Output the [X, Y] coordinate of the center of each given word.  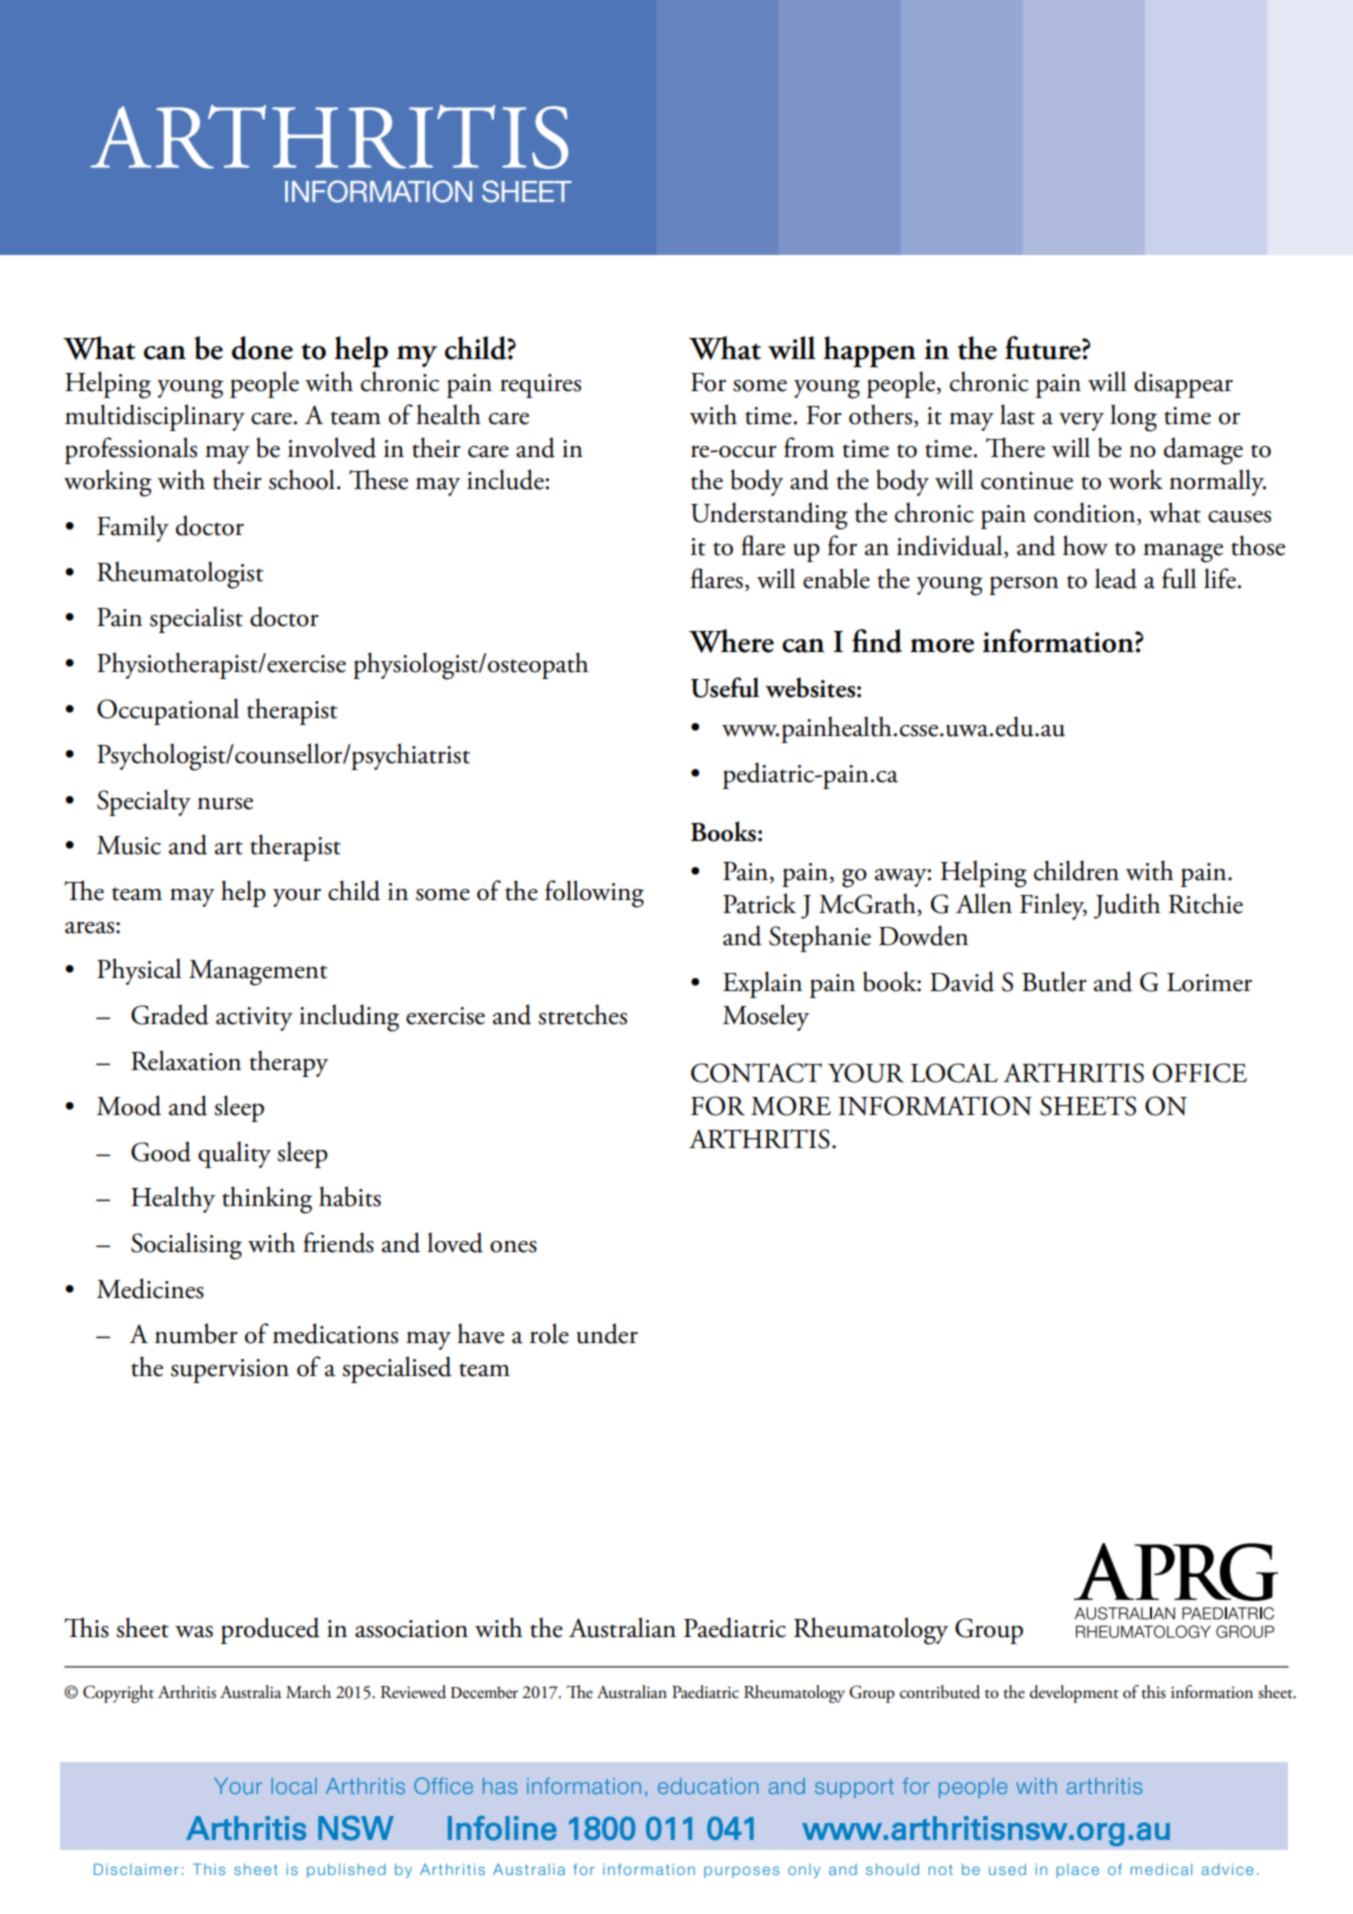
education [708, 1786]
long [1133, 418]
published [346, 1871]
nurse [225, 803]
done [262, 348]
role [549, 1333]
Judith [1127, 906]
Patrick [759, 903]
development [1074, 1694]
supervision [230, 1371]
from [809, 447]
